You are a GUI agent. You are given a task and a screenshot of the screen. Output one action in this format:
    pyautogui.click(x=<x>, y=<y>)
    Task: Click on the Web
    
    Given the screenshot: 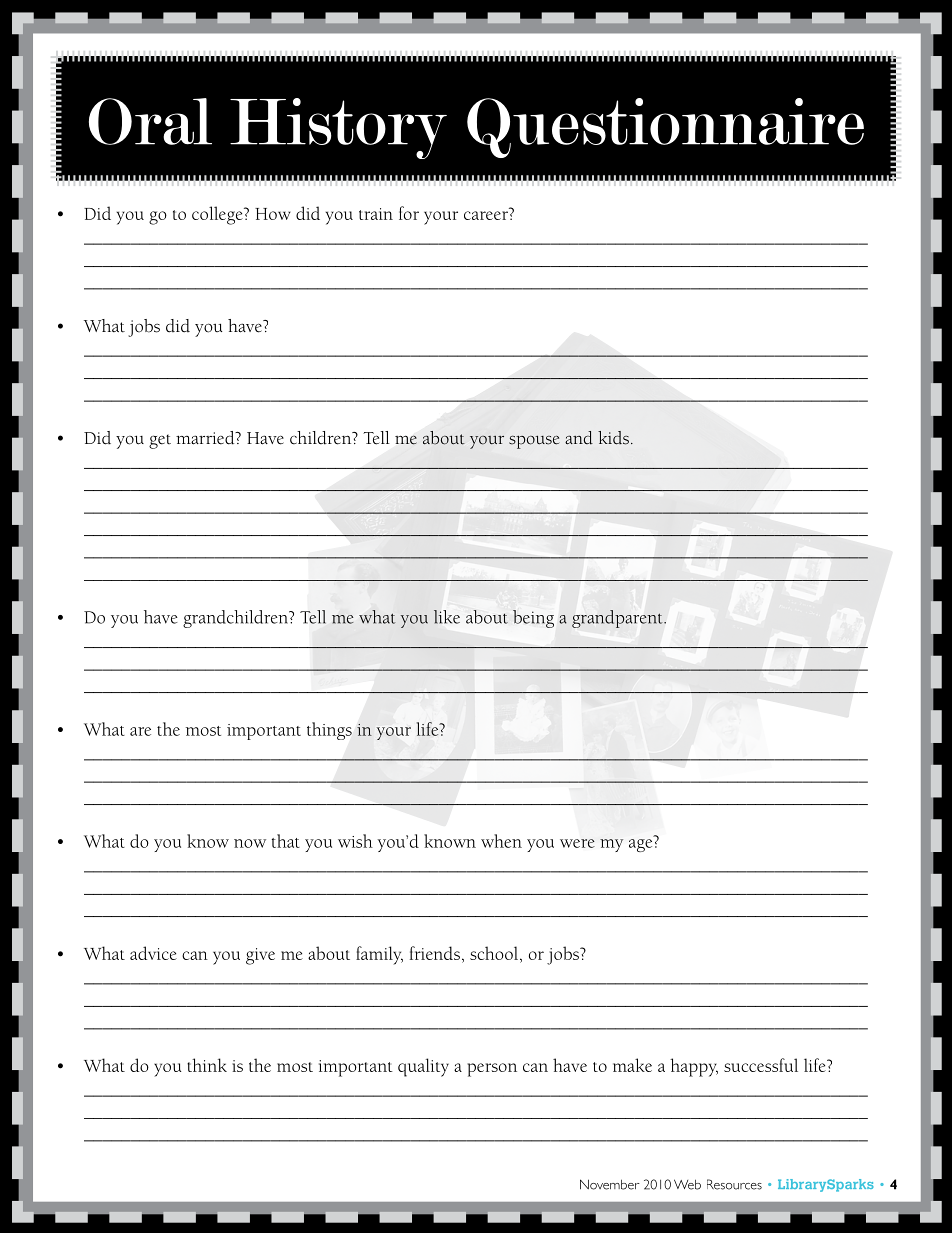 What is the action you would take?
    pyautogui.click(x=687, y=1184)
